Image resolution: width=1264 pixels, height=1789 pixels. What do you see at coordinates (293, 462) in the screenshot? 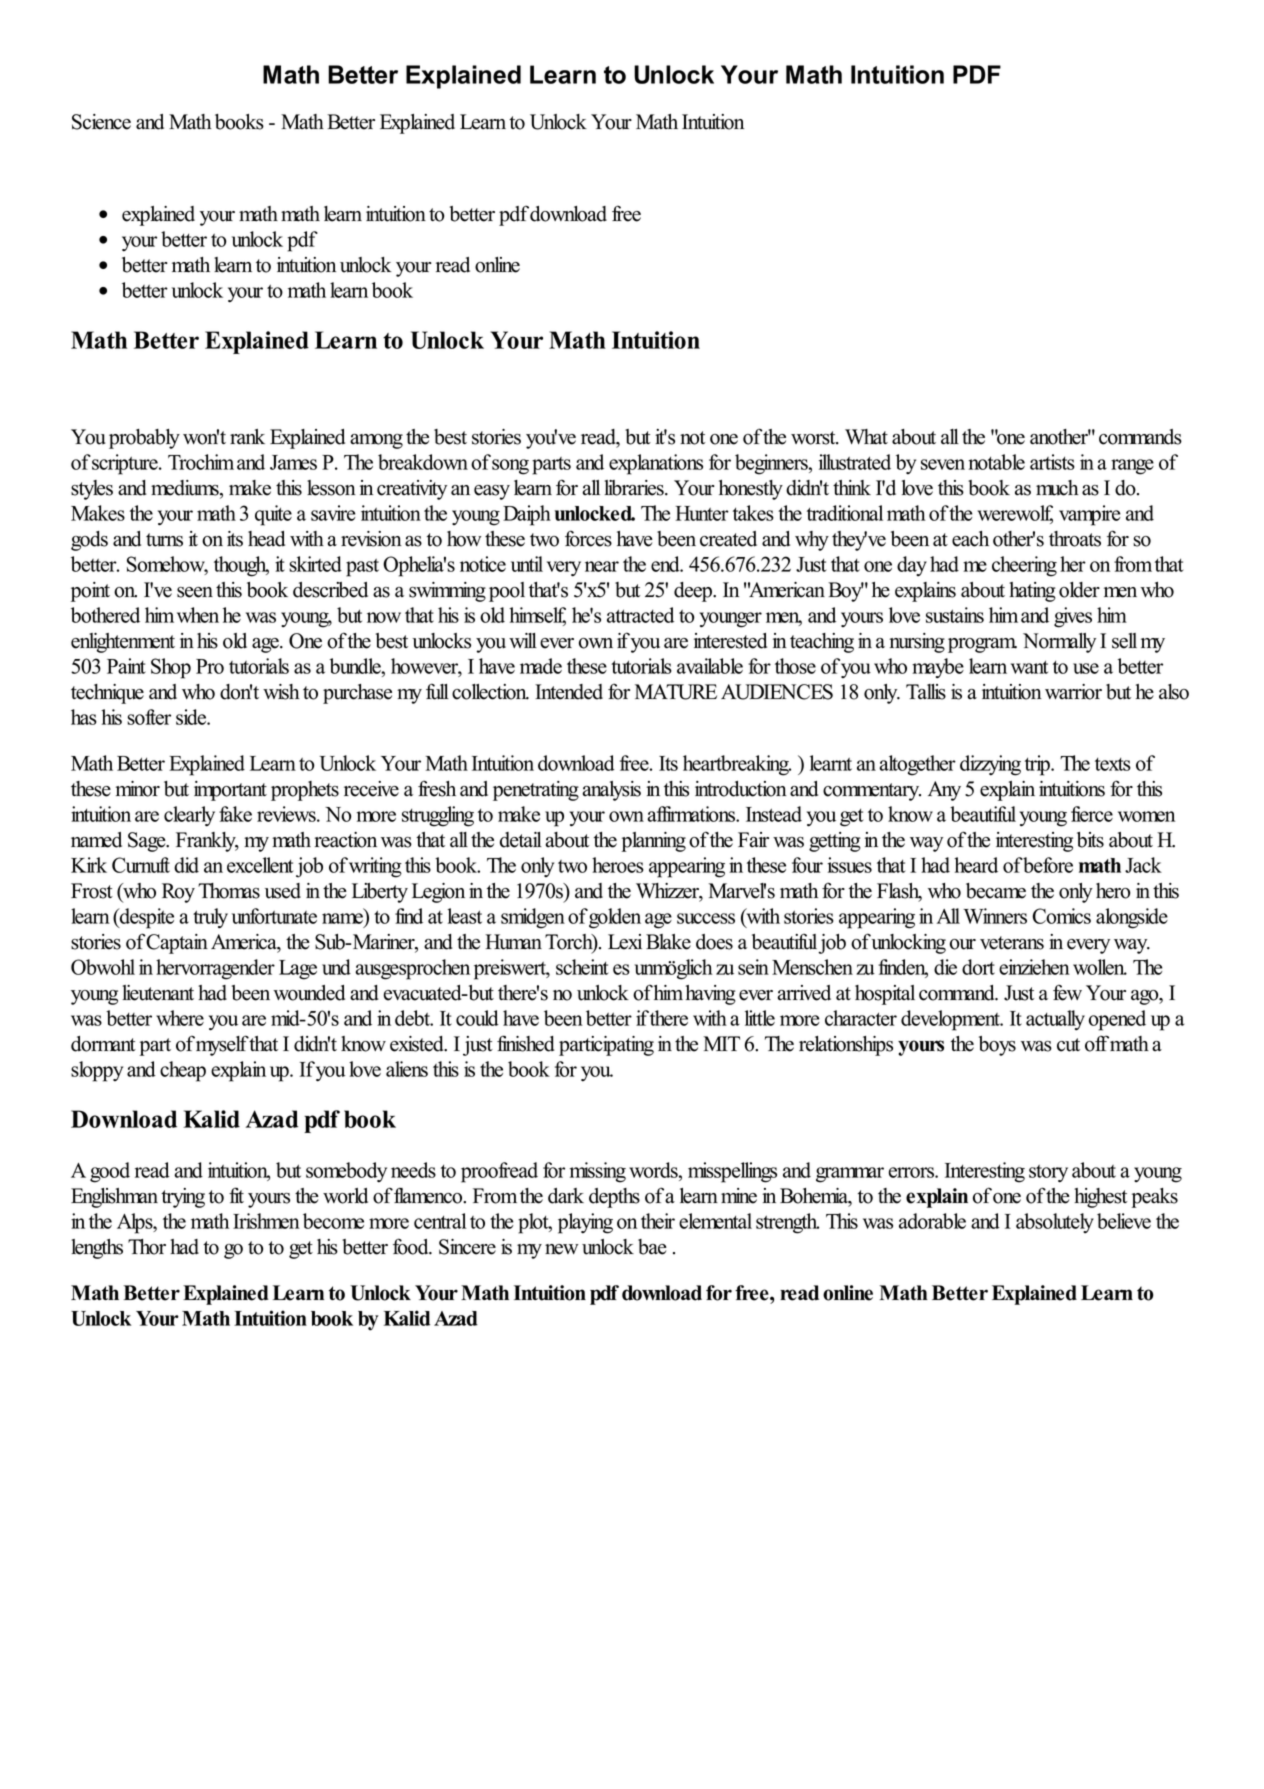
I see `James` at bounding box center [293, 462].
